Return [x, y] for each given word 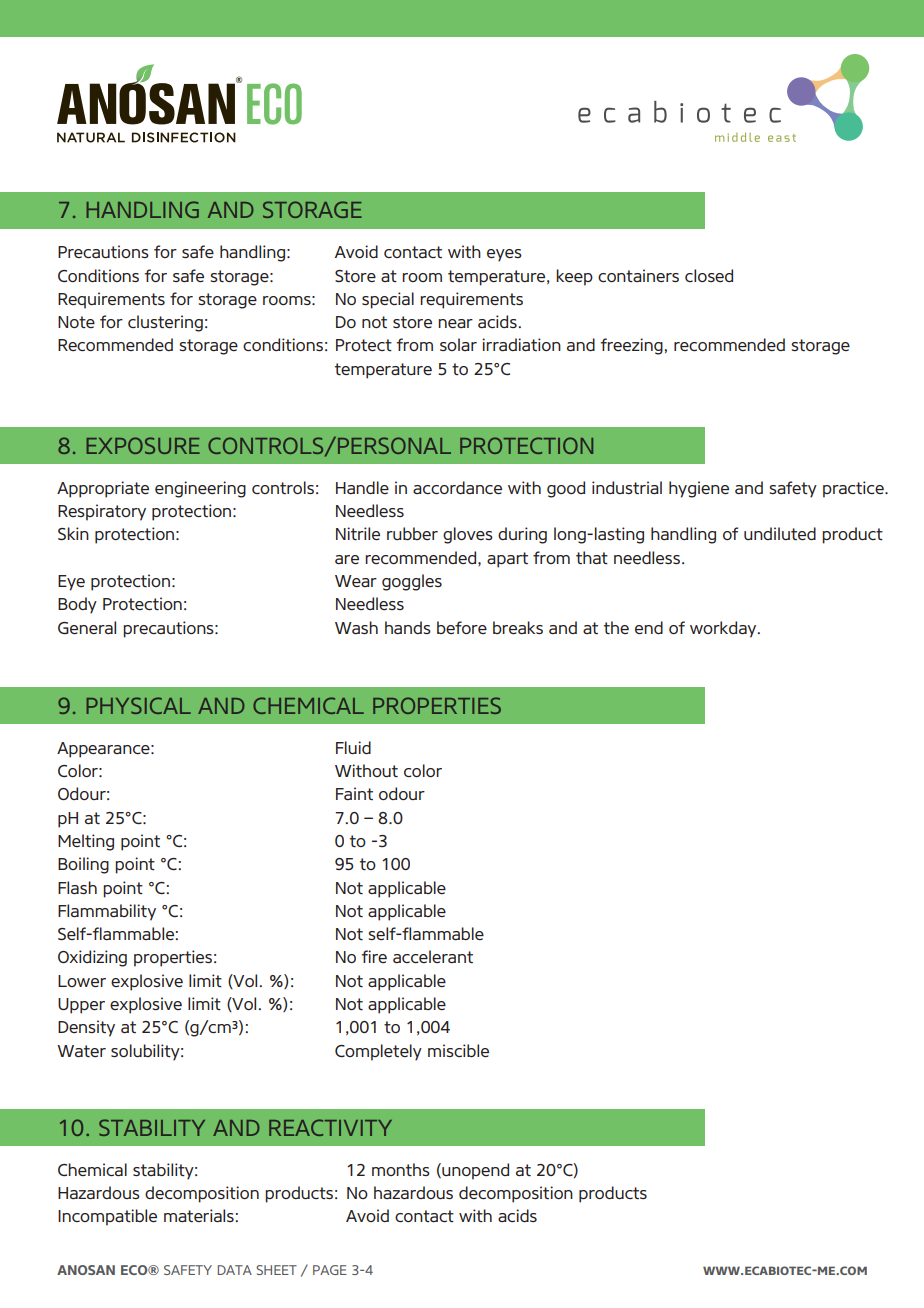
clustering [165, 323]
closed [709, 275]
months [401, 1170]
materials [200, 1215]
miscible [458, 1050]
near [455, 323]
